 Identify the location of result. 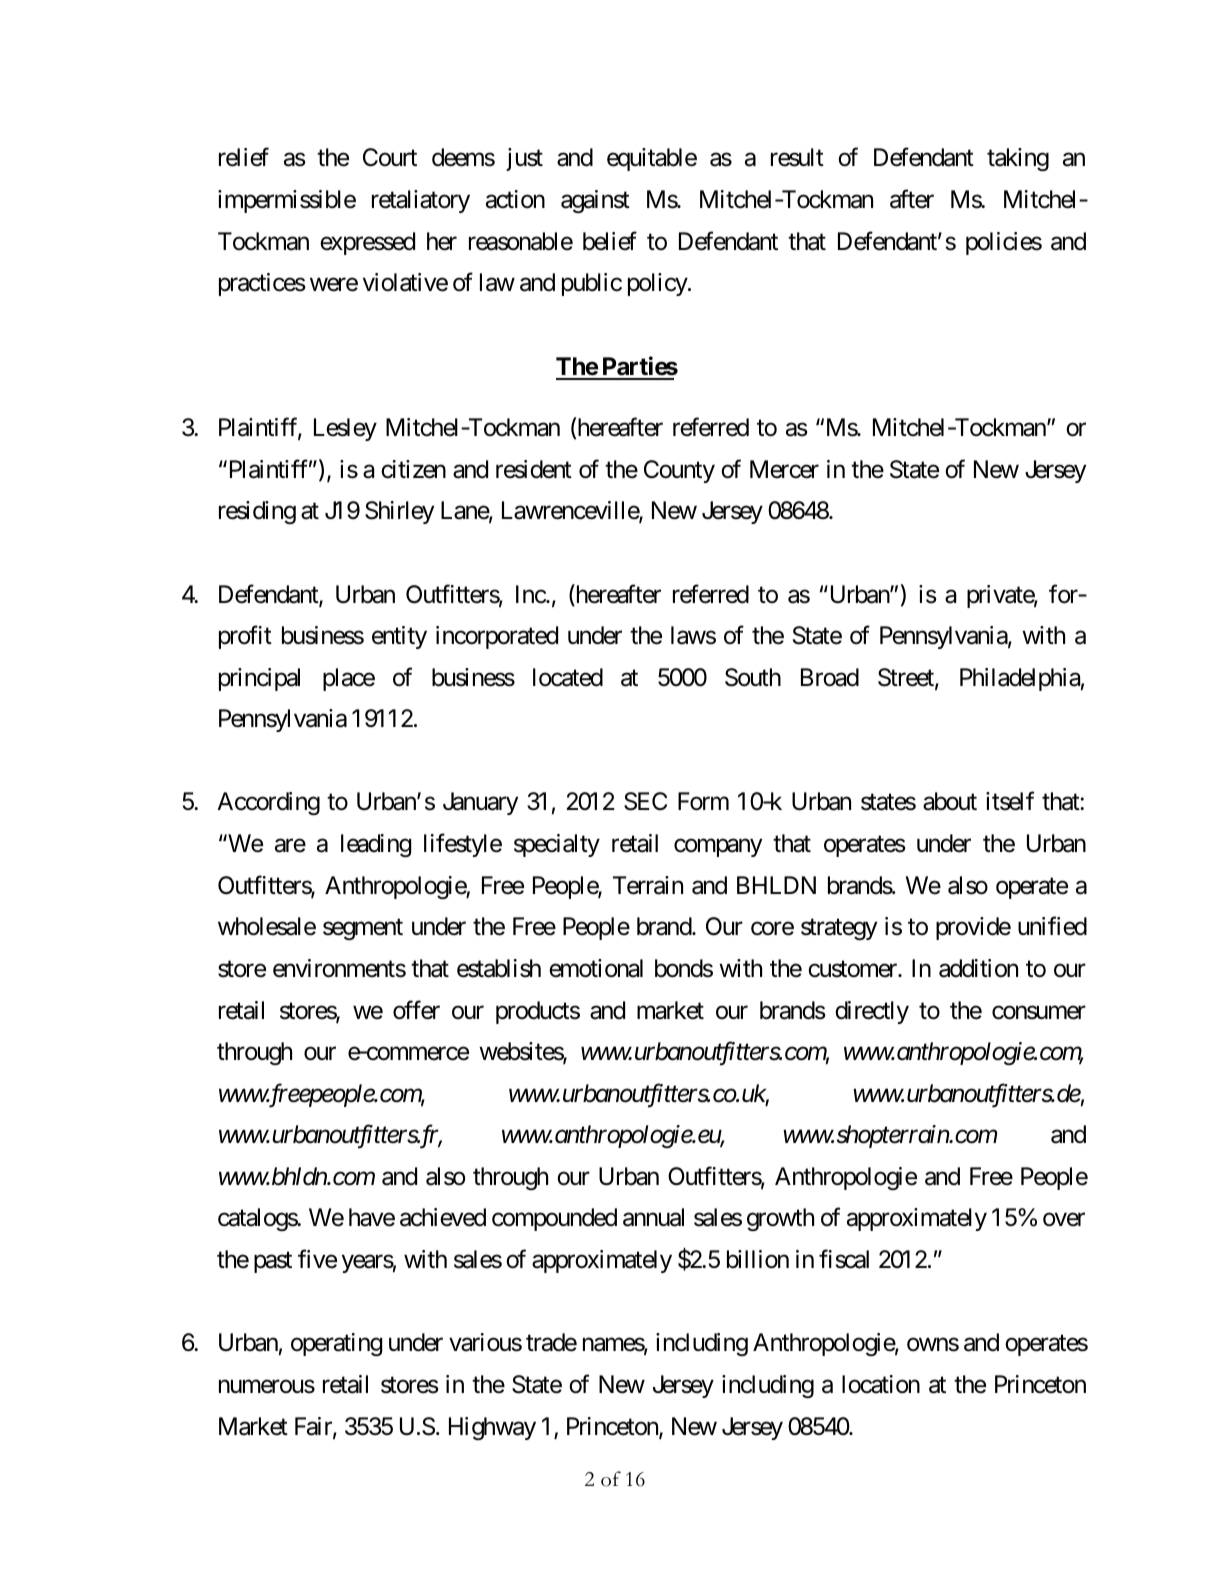
(797, 157).
